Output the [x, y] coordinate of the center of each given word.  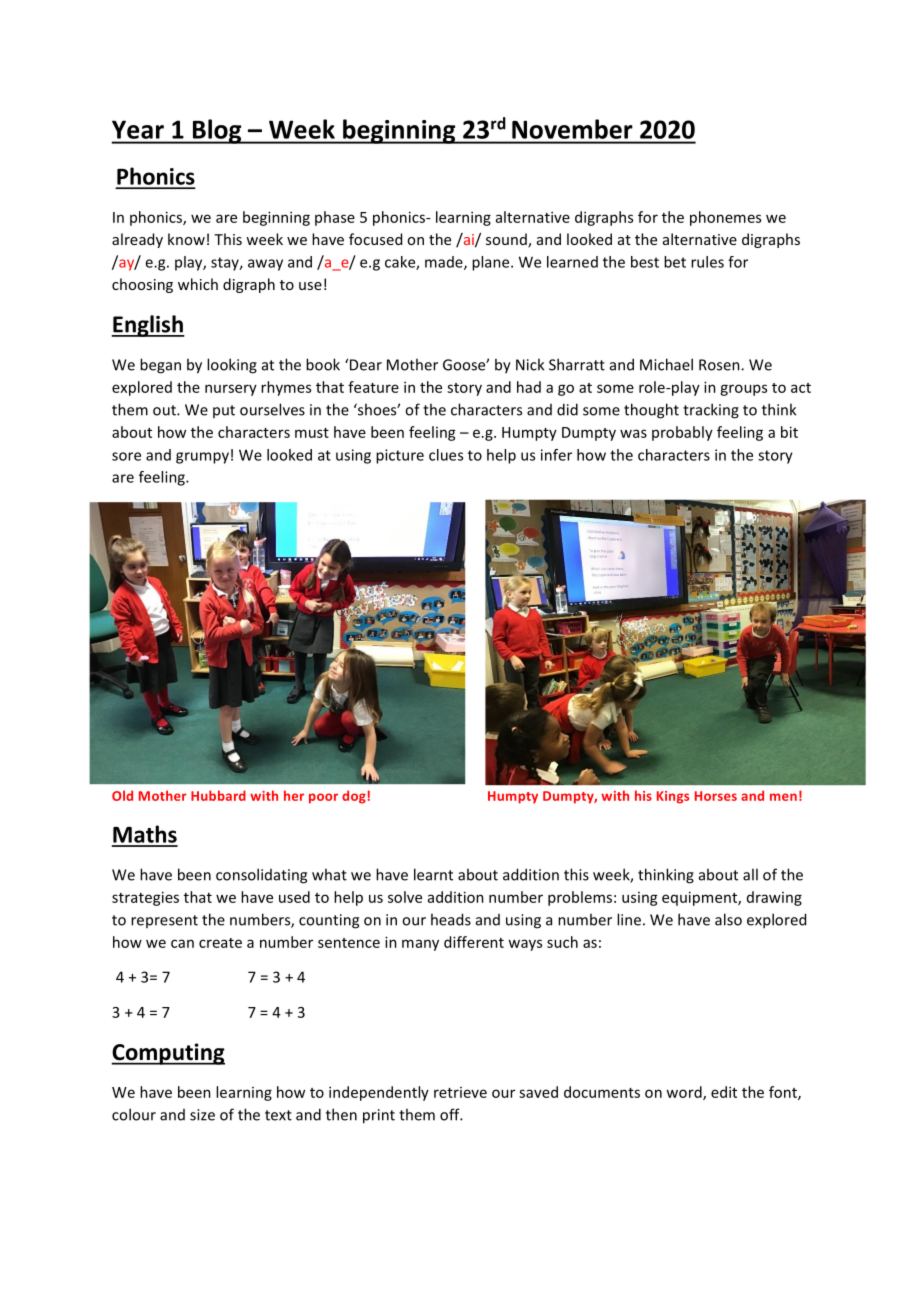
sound [507, 240]
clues [446, 455]
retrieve [460, 1092]
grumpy [202, 458]
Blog [217, 131]
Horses [716, 796]
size [202, 1115]
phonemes [725, 218]
